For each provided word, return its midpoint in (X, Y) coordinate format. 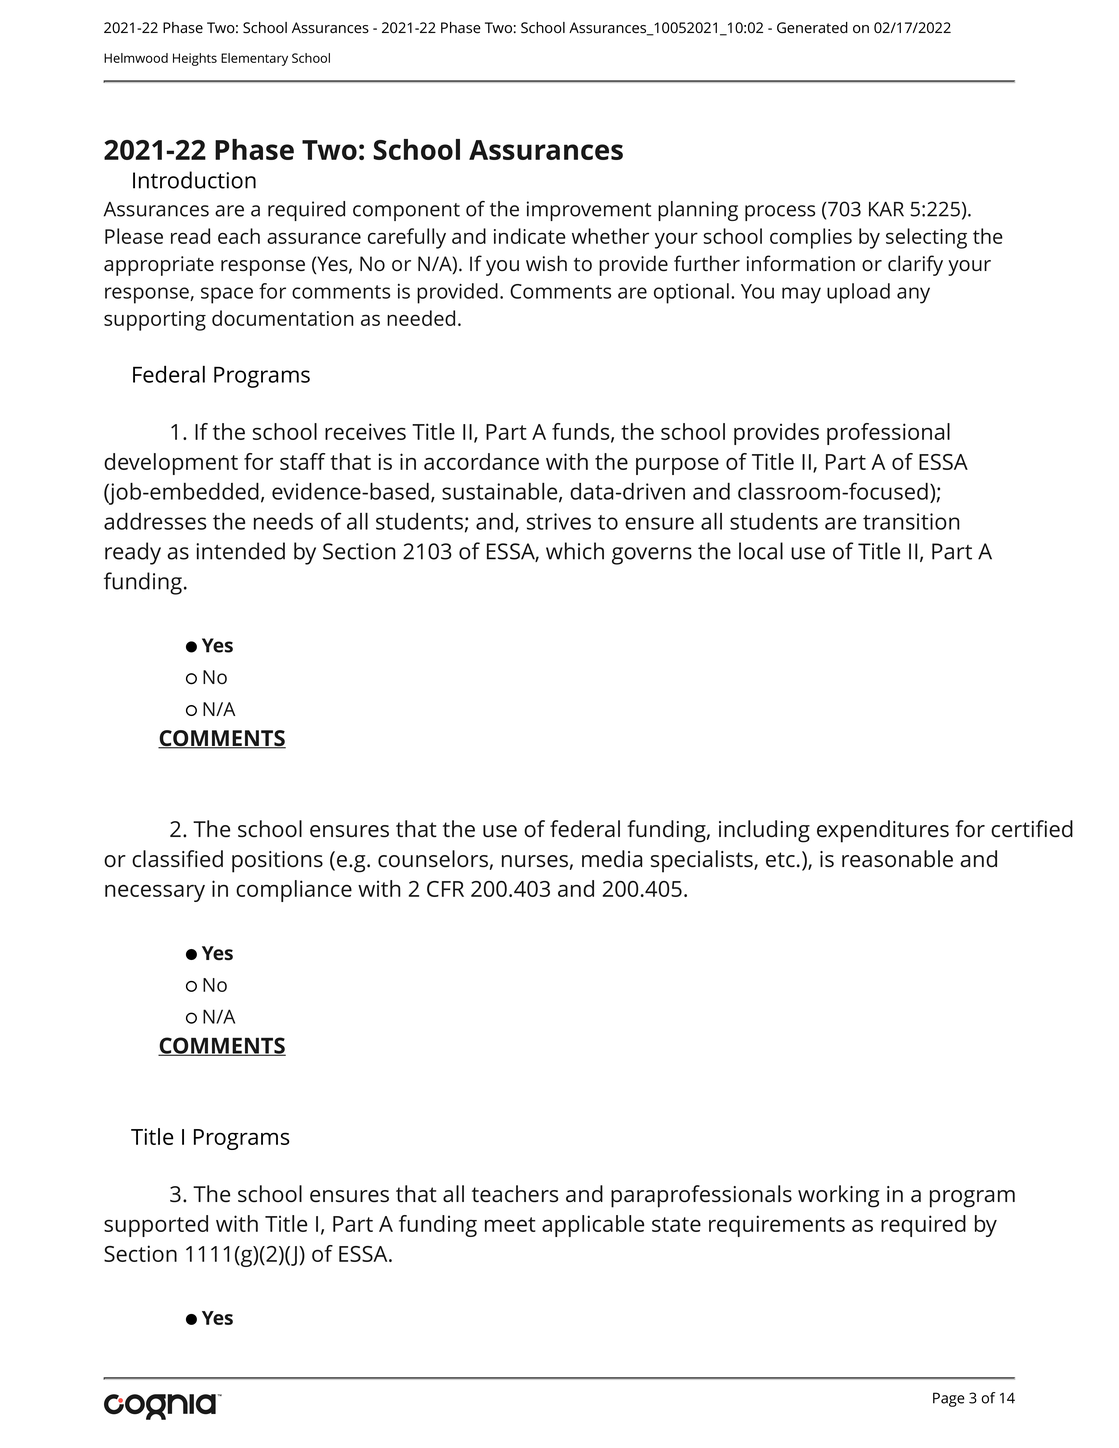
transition (911, 521)
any (913, 295)
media (612, 859)
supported (156, 1226)
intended (240, 551)
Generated (812, 28)
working (838, 1196)
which (575, 551)
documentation (283, 318)
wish (546, 263)
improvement (589, 211)
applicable (593, 1226)
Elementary (254, 59)
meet (510, 1224)
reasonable (897, 859)
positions (277, 862)
